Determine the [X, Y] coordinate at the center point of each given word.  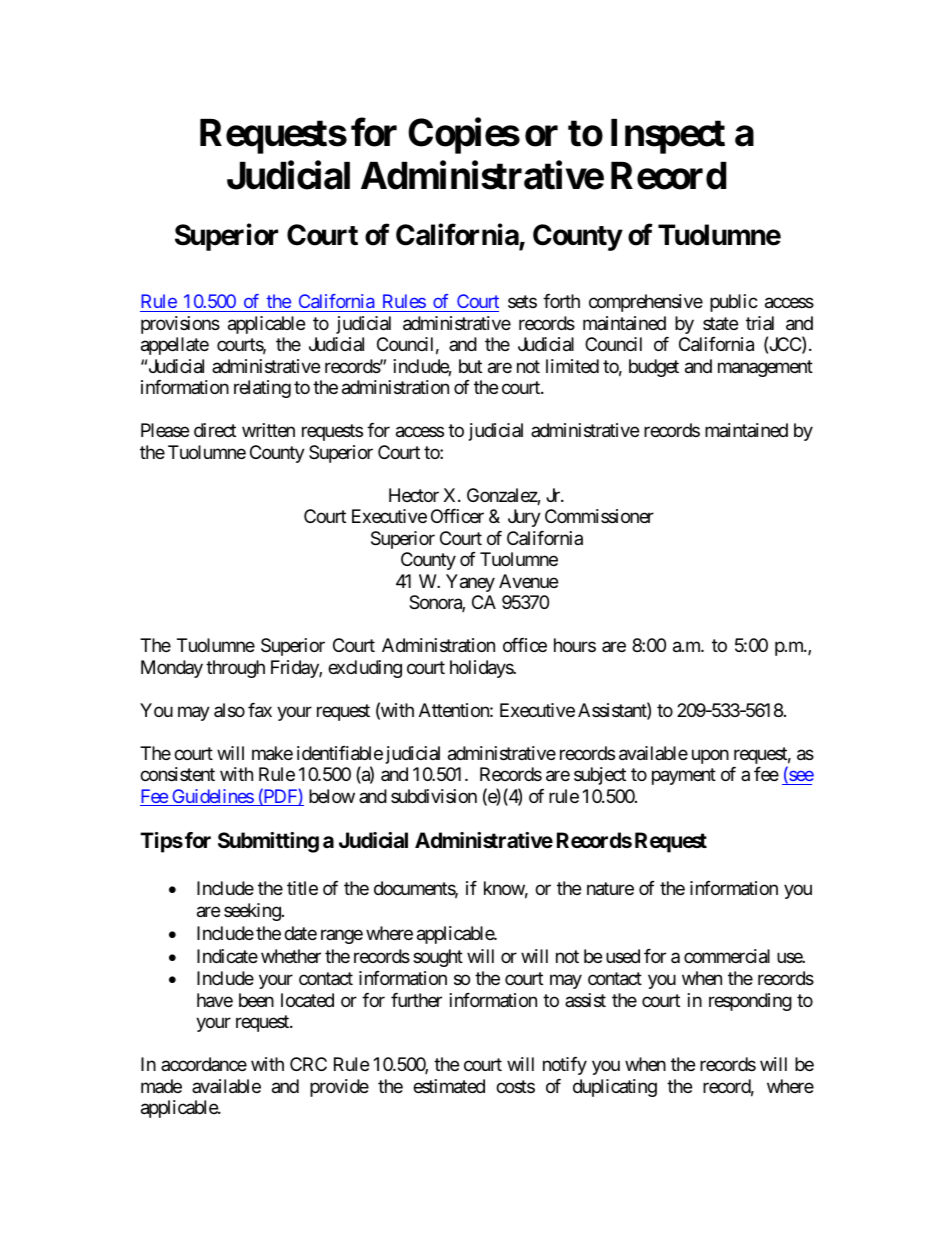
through [235, 669]
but [470, 366]
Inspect [668, 136]
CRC [308, 1064]
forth [561, 301]
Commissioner [599, 516]
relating [262, 389]
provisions [180, 325]
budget [654, 368]
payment [684, 776]
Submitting [268, 842]
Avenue [528, 581]
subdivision [434, 796]
